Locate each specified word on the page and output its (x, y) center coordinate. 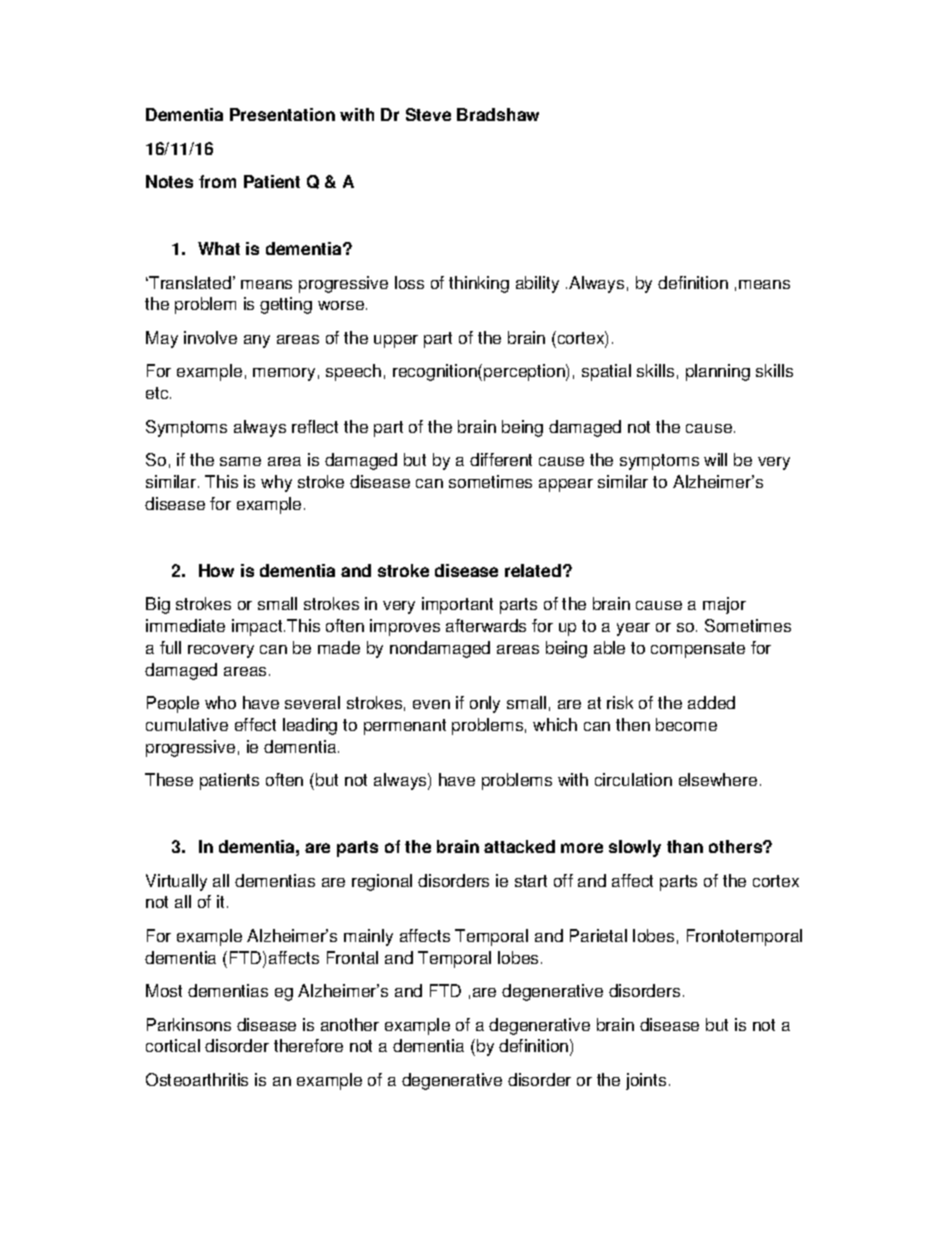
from (217, 181)
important (457, 605)
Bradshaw (498, 114)
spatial (606, 372)
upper (396, 341)
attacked (519, 846)
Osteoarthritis (197, 1079)
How (216, 570)
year (633, 629)
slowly (635, 848)
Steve (428, 114)
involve (210, 337)
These (169, 779)
